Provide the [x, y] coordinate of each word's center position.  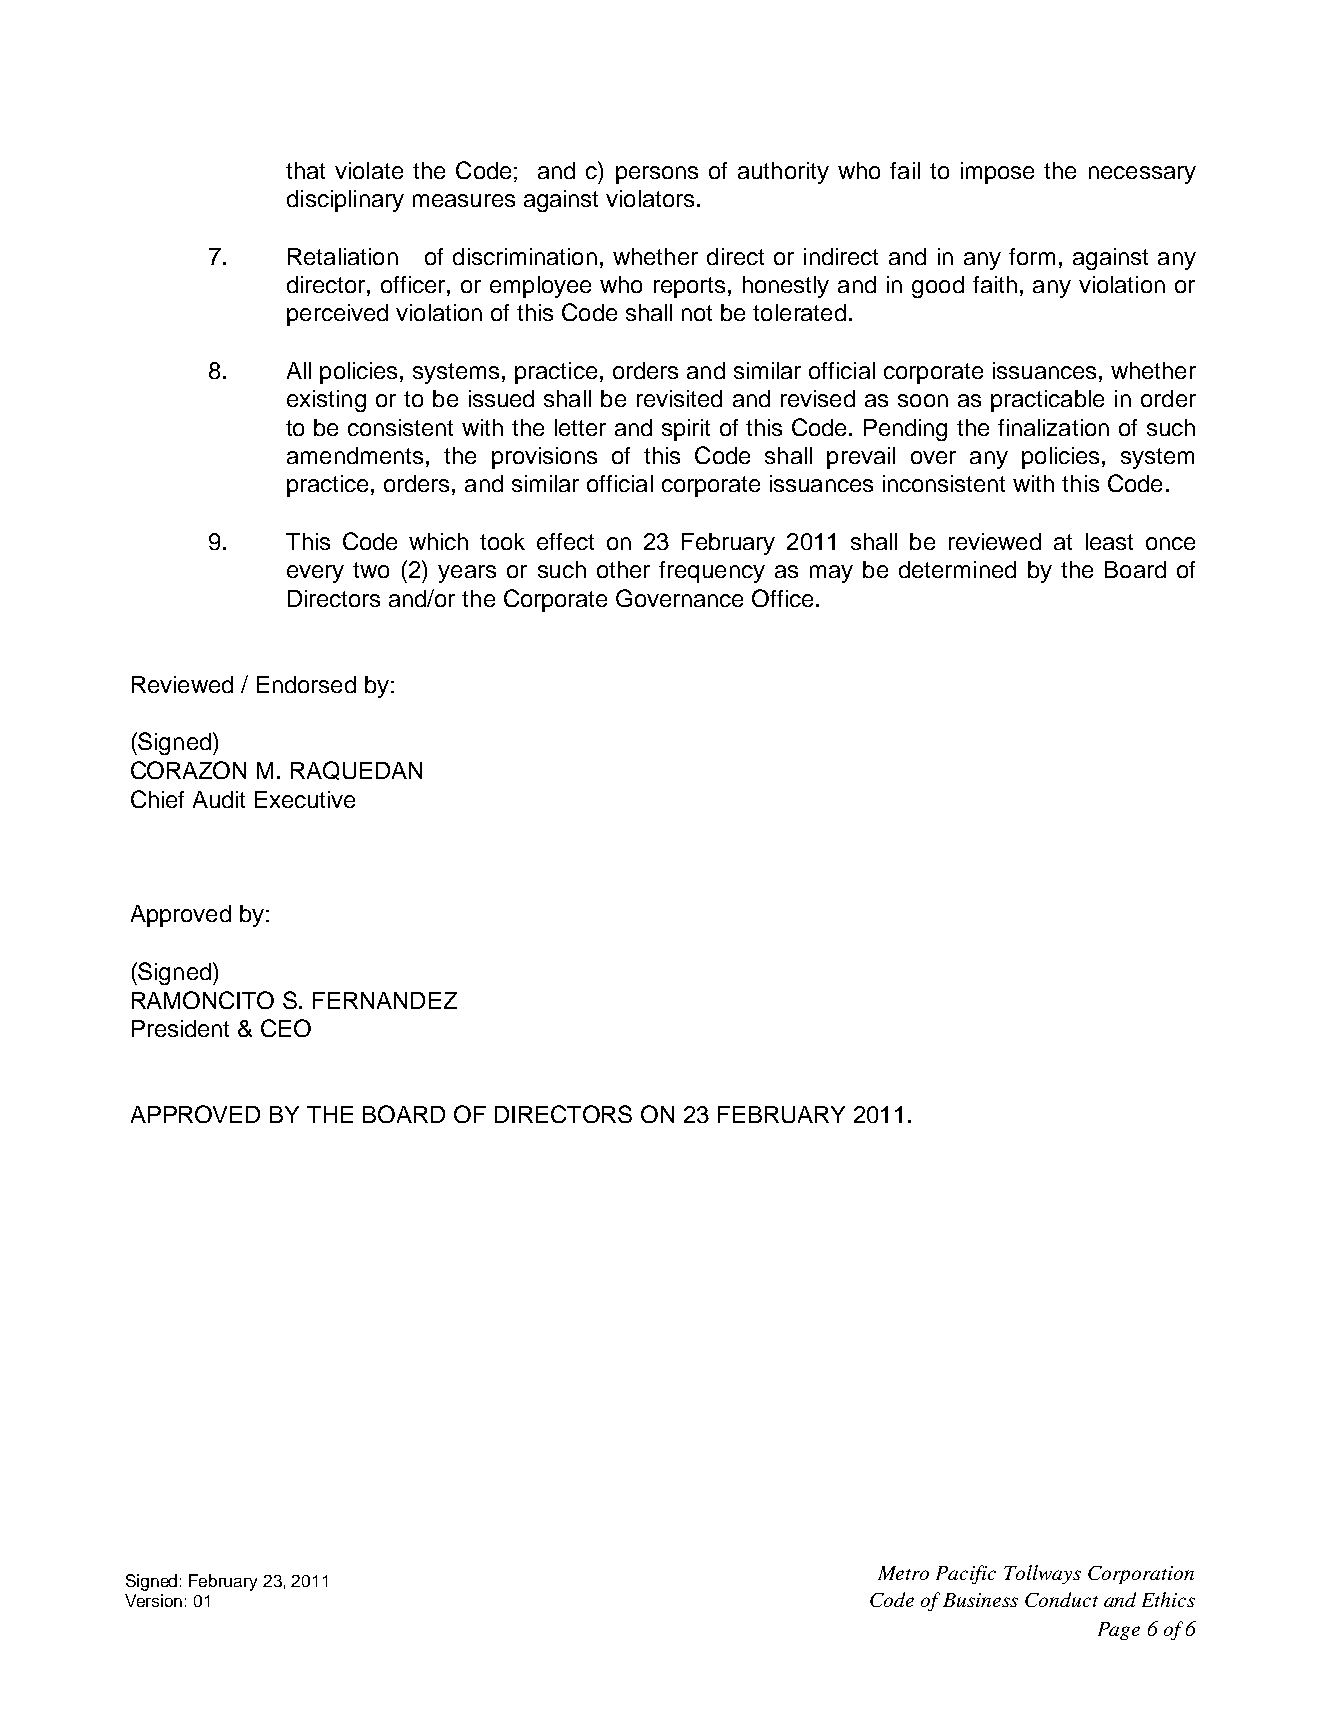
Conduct [1061, 1599]
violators [650, 198]
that [305, 170]
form [1032, 256]
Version [153, 1600]
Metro [903, 1573]
